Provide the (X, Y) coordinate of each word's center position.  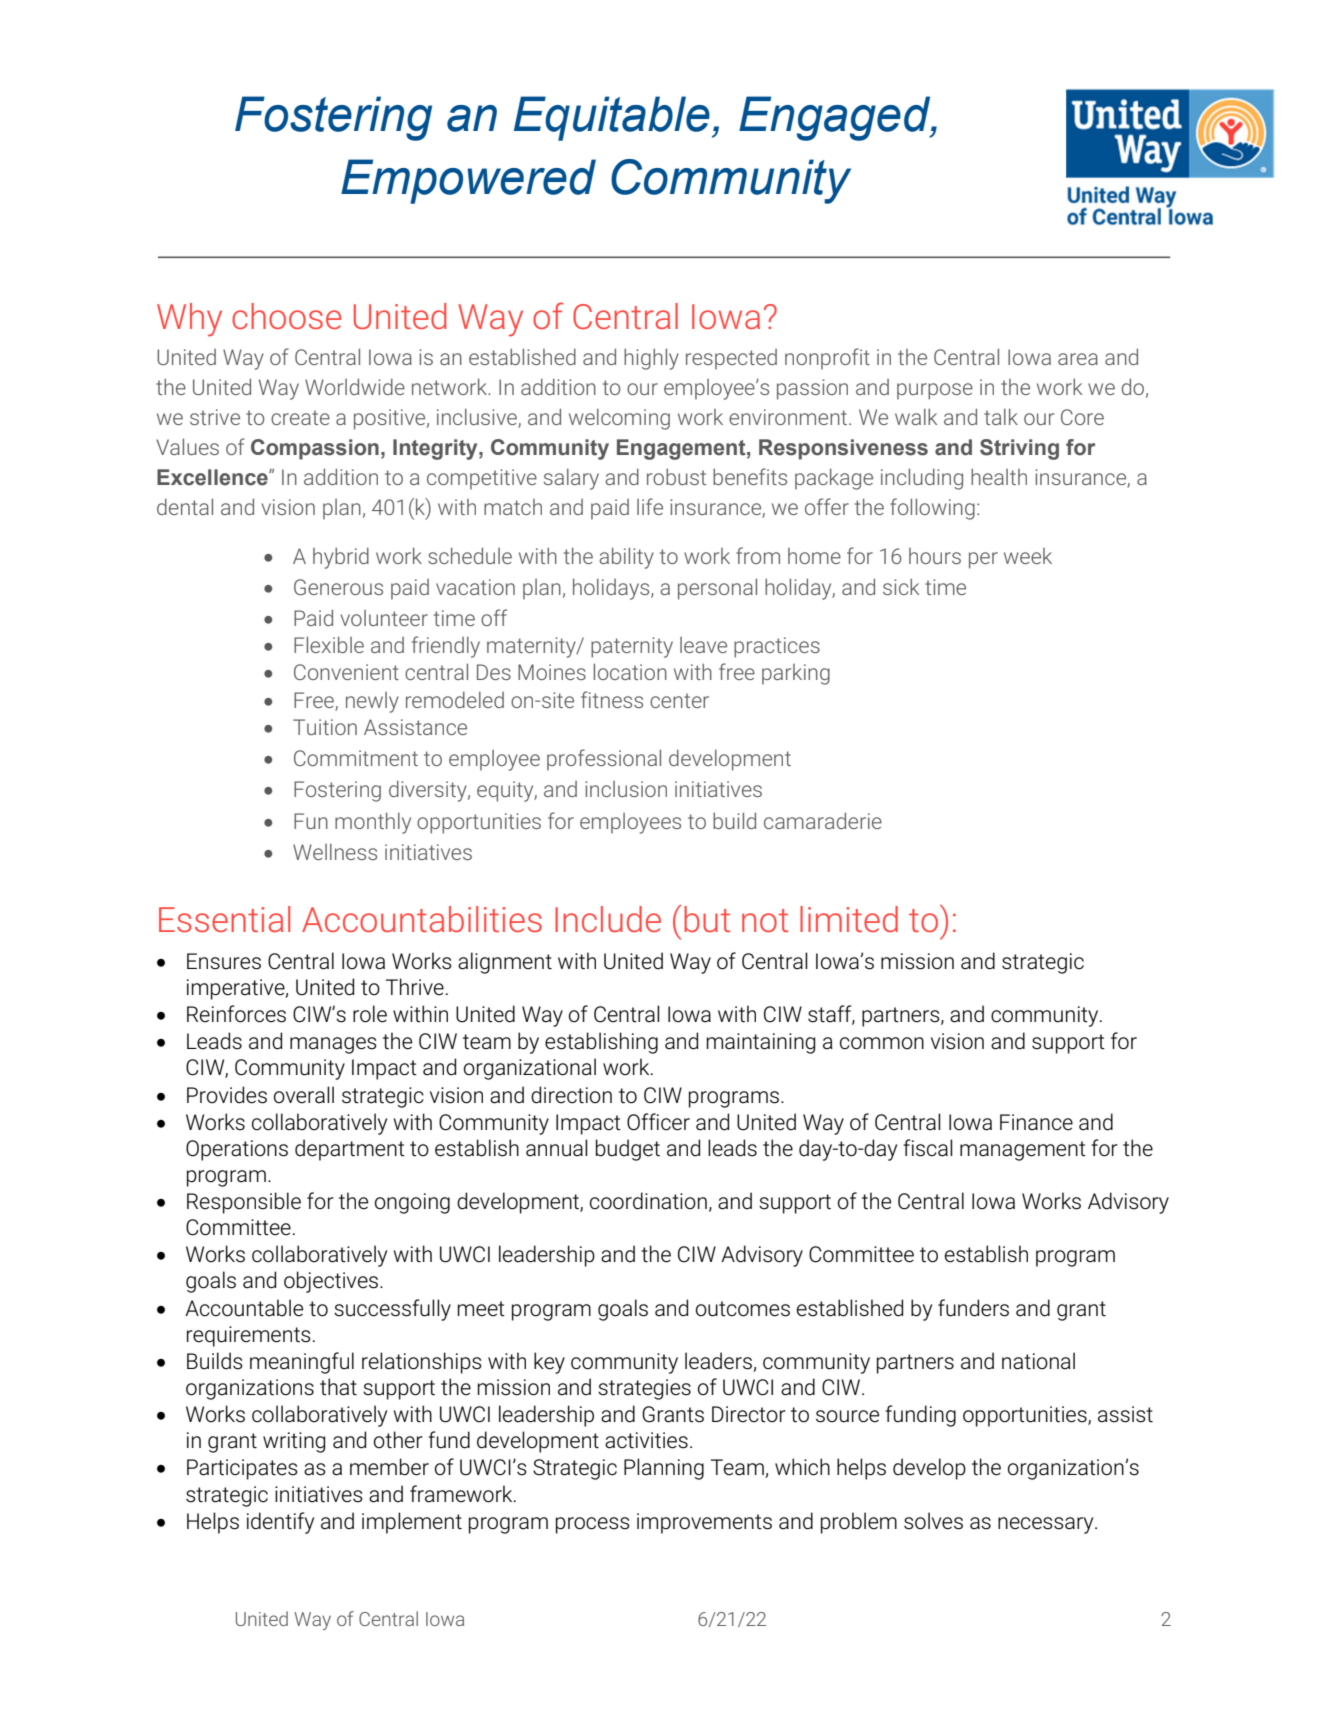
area (1078, 359)
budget (628, 1150)
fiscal (928, 1148)
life (650, 506)
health (999, 477)
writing (294, 1442)
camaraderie (823, 820)
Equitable (612, 118)
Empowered (468, 181)
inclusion (626, 789)
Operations (237, 1150)
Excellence (213, 477)
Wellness (335, 852)
